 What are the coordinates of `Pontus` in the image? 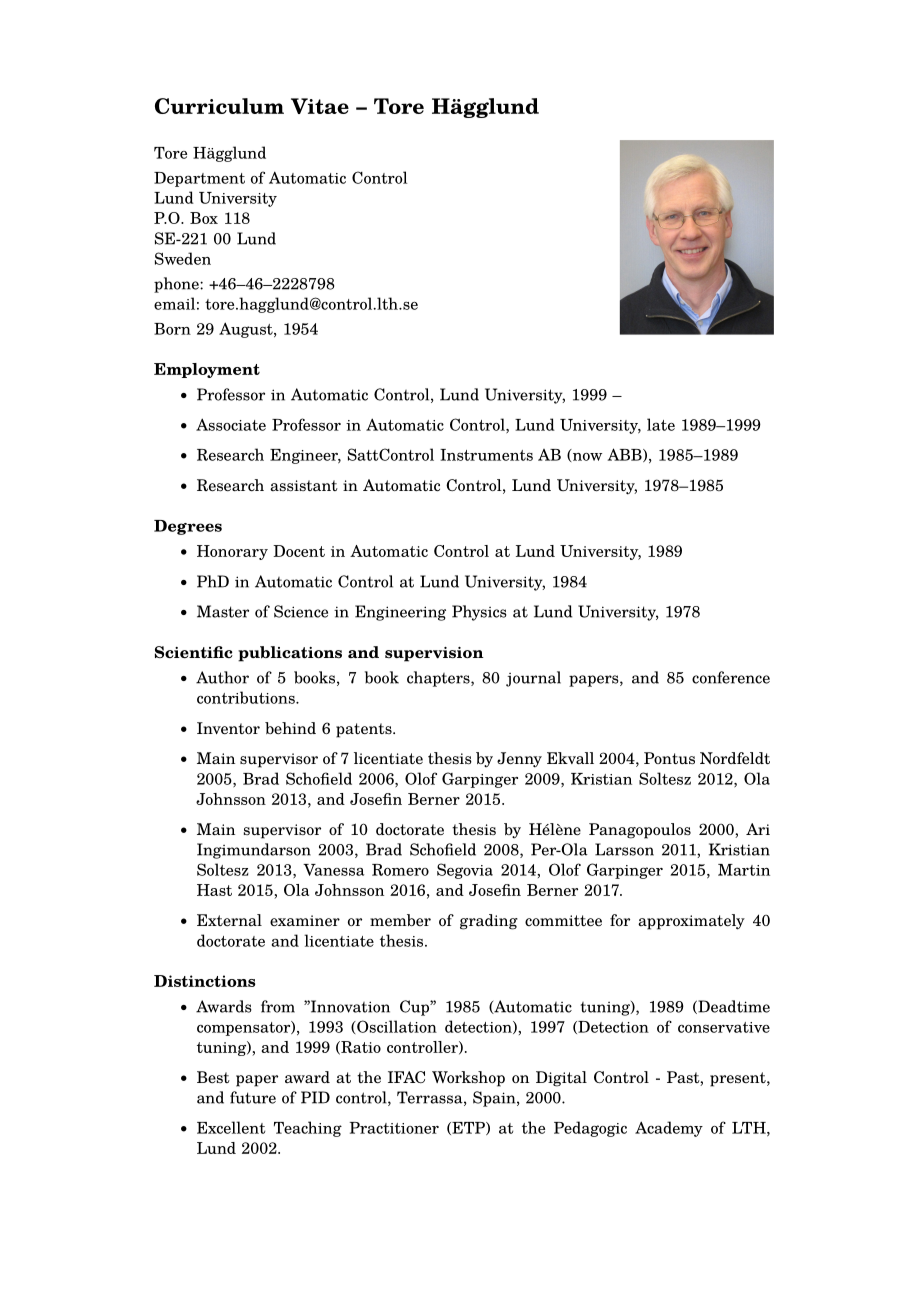 It's located at (669, 758).
